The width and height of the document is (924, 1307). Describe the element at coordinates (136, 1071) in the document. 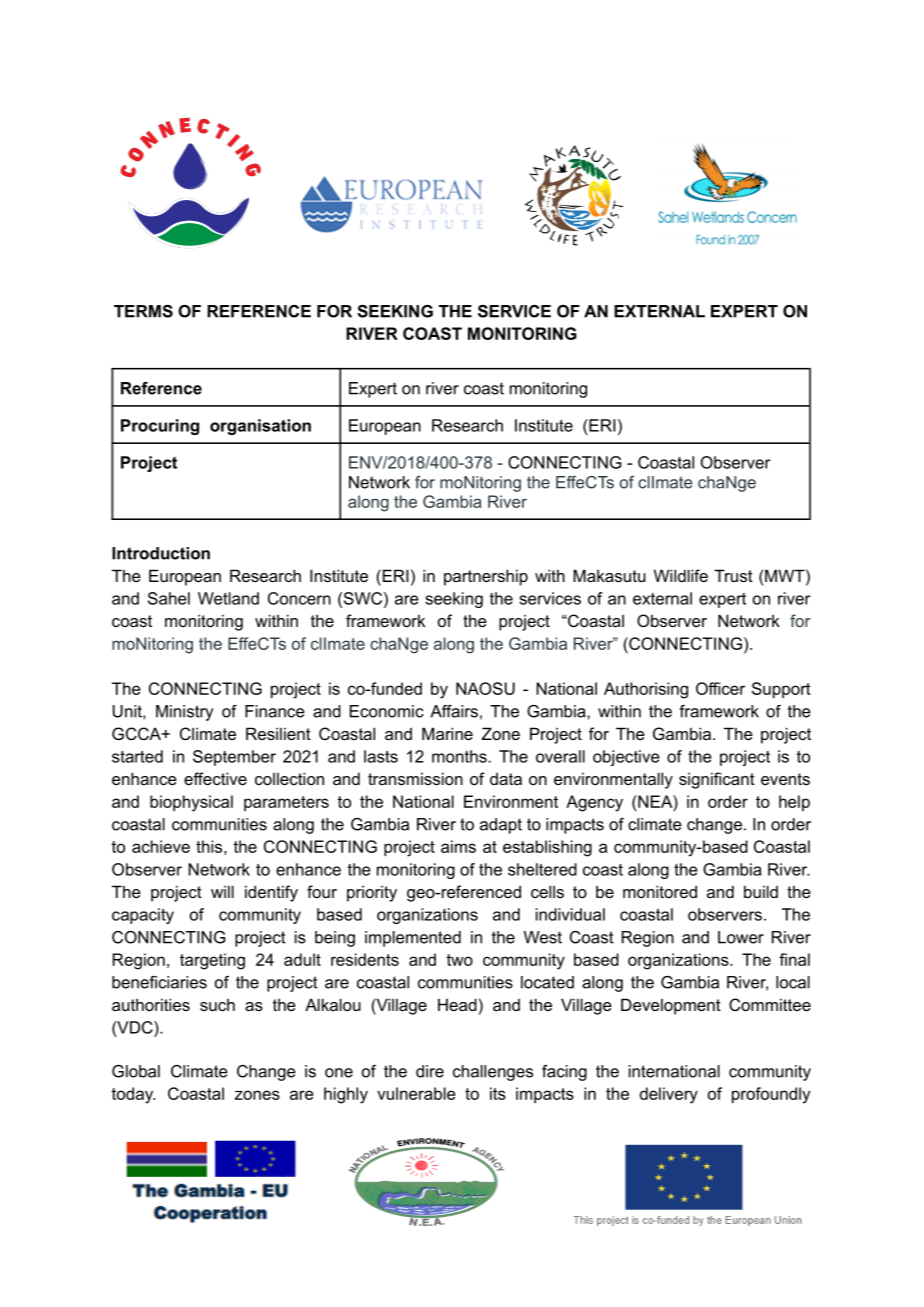

I see `Global` at that location.
